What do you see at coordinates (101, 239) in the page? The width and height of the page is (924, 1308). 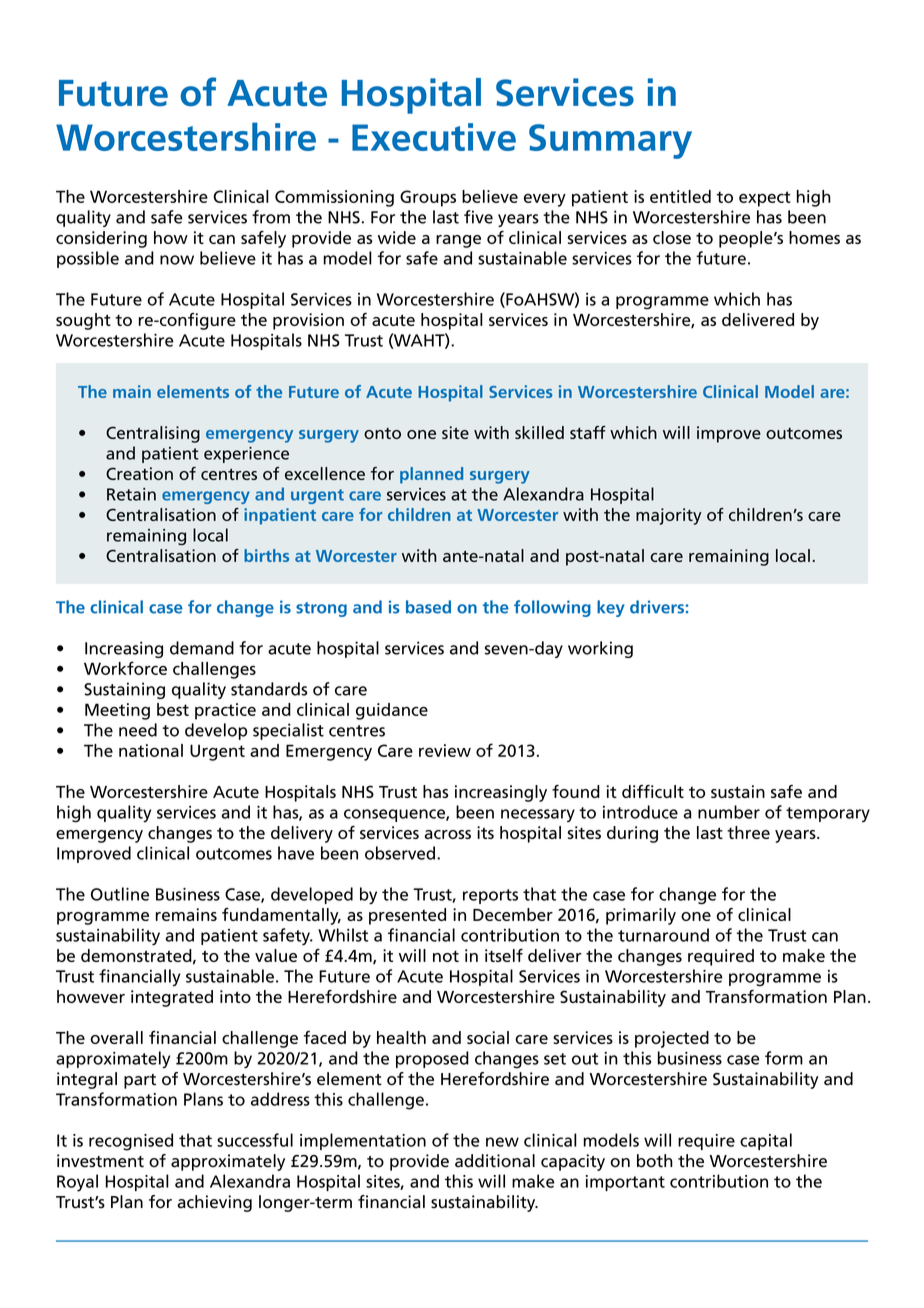 I see `considering` at bounding box center [101, 239].
